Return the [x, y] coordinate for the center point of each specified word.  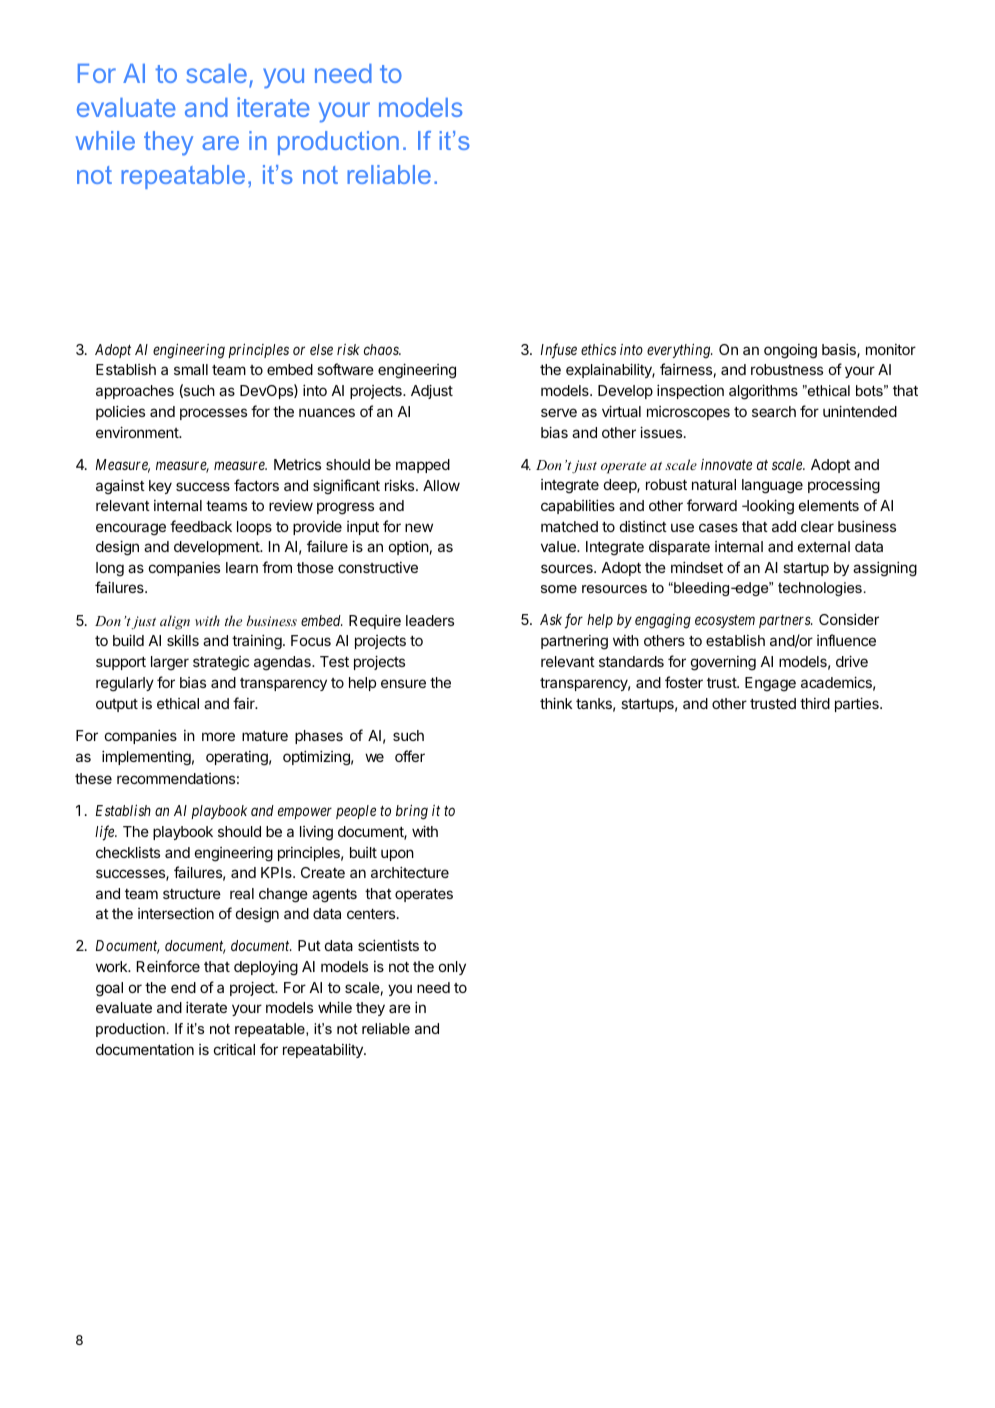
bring [412, 812]
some [559, 589]
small [191, 369]
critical [234, 1049]
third [815, 703]
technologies [820, 589]
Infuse [559, 351]
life [106, 833]
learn [242, 567]
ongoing [790, 351]
